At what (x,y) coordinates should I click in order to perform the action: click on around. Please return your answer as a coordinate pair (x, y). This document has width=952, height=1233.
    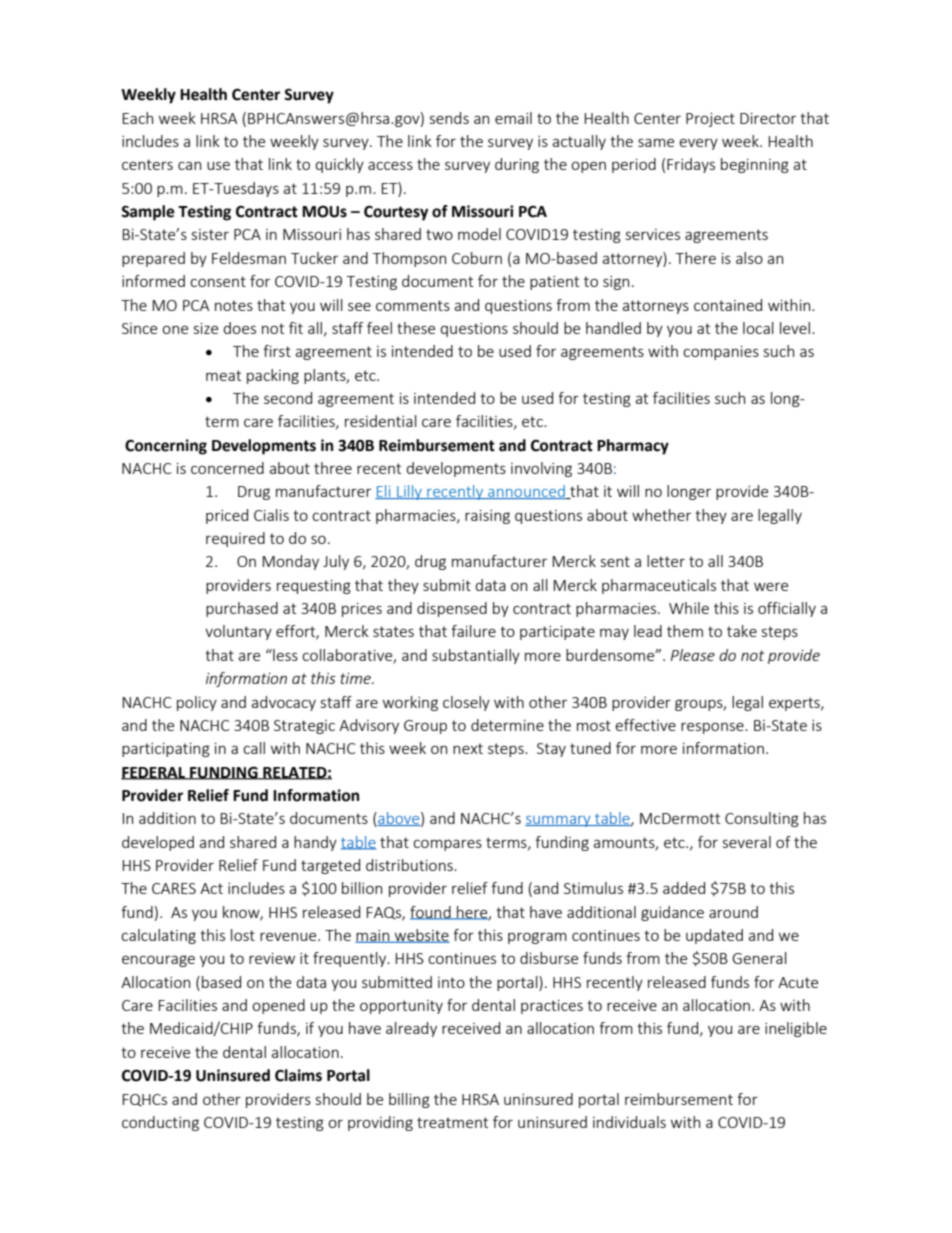
    Looking at the image, I should click on (733, 912).
